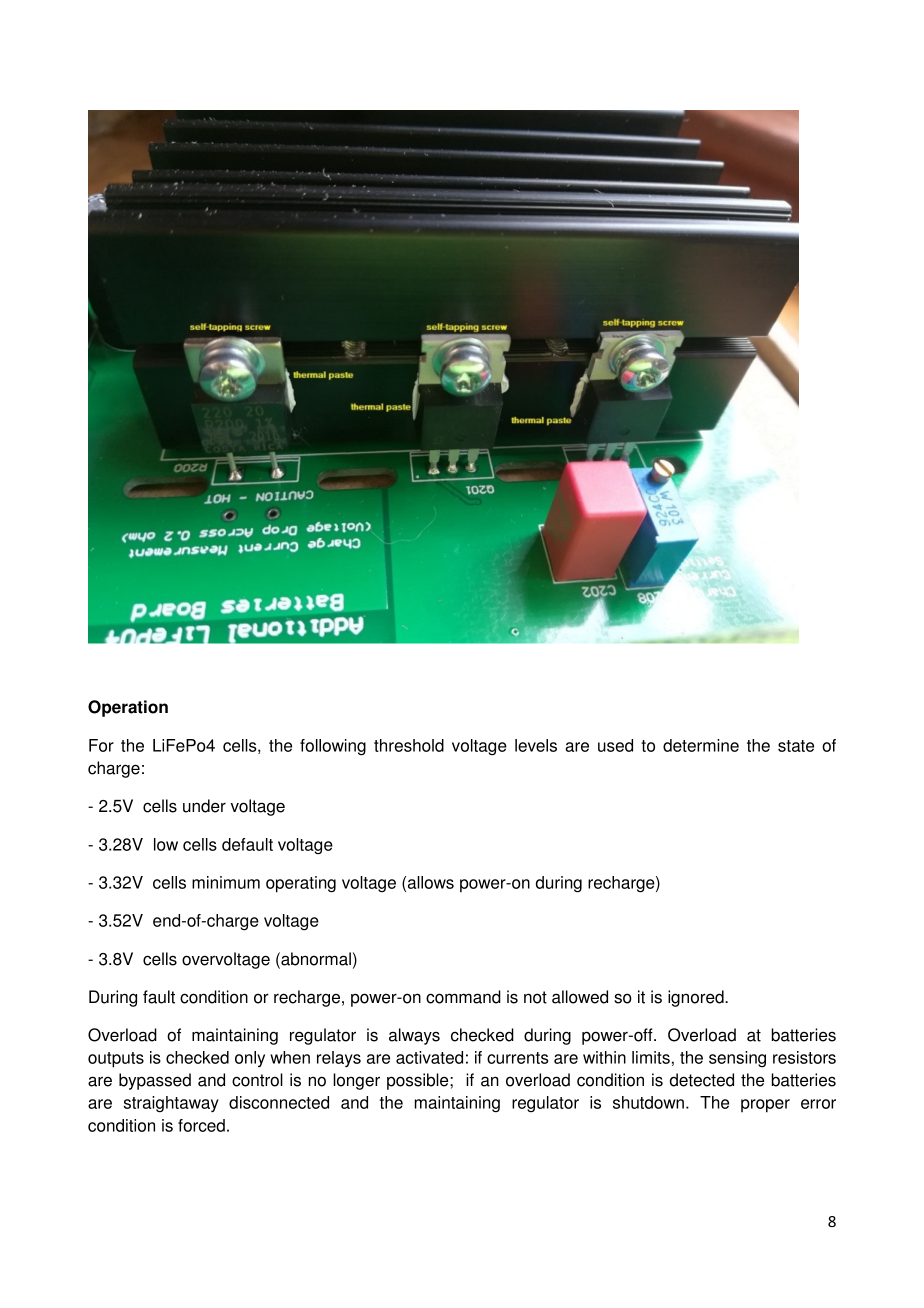 The image size is (924, 1308). What do you see at coordinates (701, 745) in the screenshot?
I see `determine` at bounding box center [701, 745].
